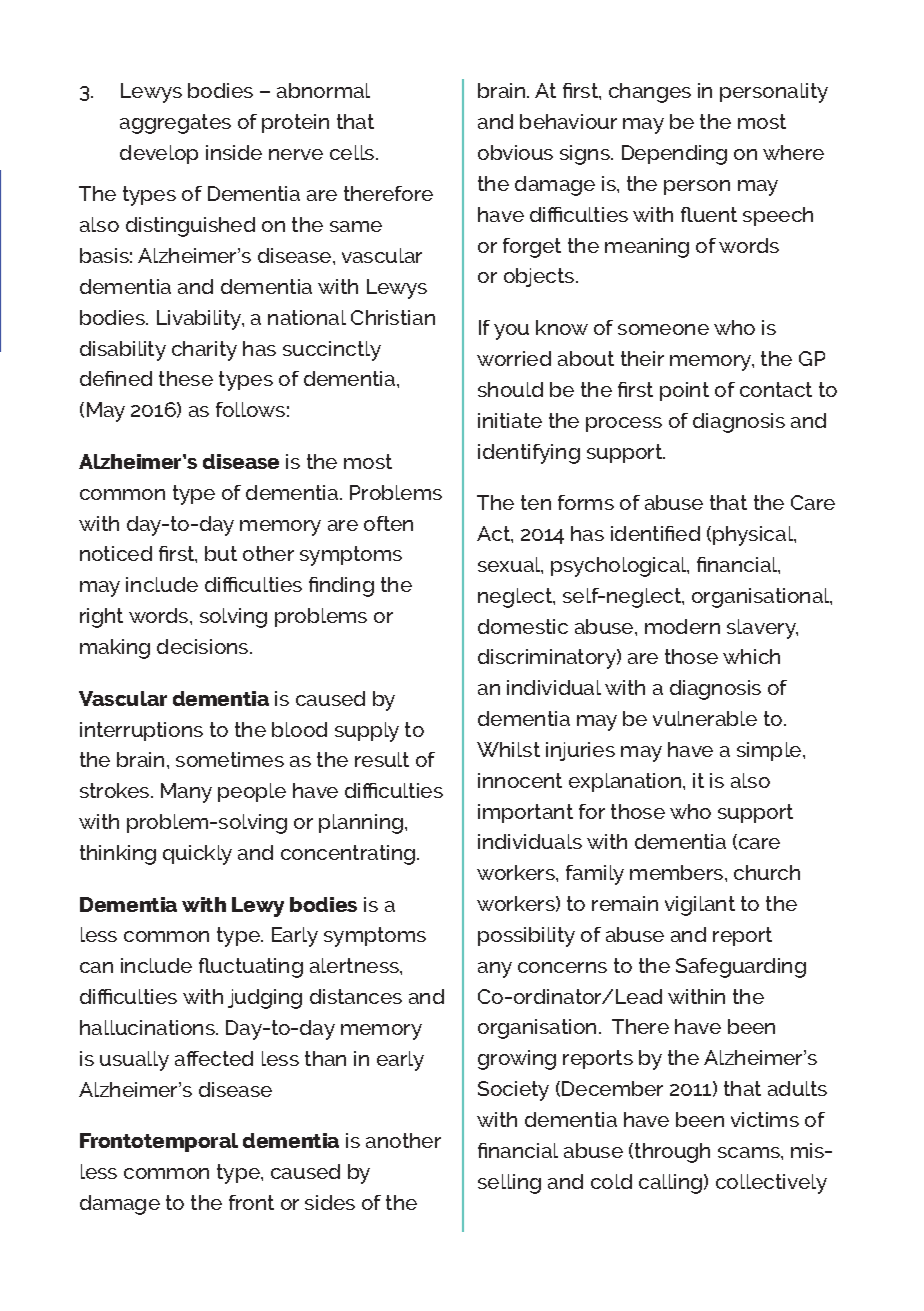 This screenshot has height=1311, width=924. Describe the element at coordinates (525, 813) in the screenshot. I see `important` at that location.
